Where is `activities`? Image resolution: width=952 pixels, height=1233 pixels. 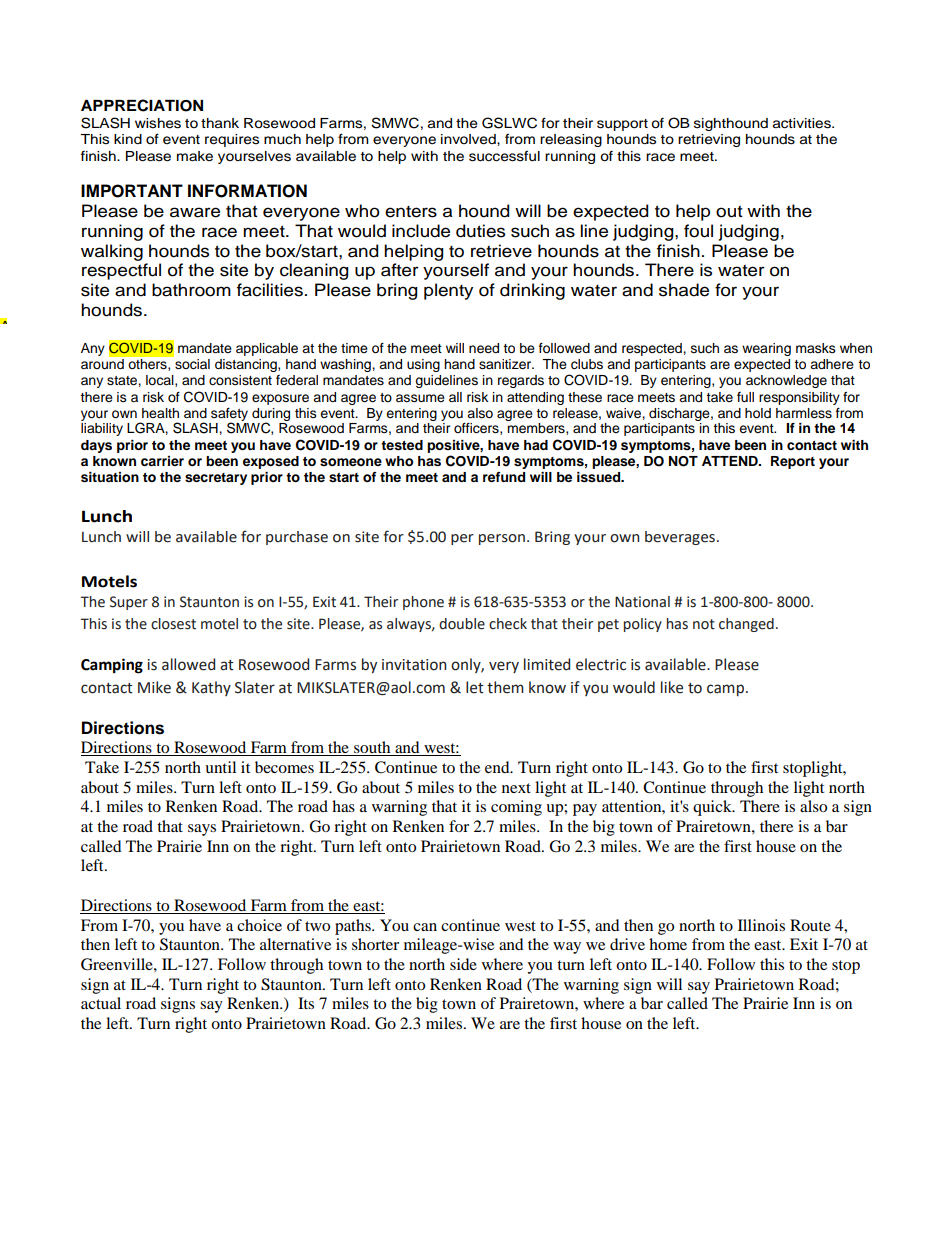
activities is located at coordinates (803, 123).
